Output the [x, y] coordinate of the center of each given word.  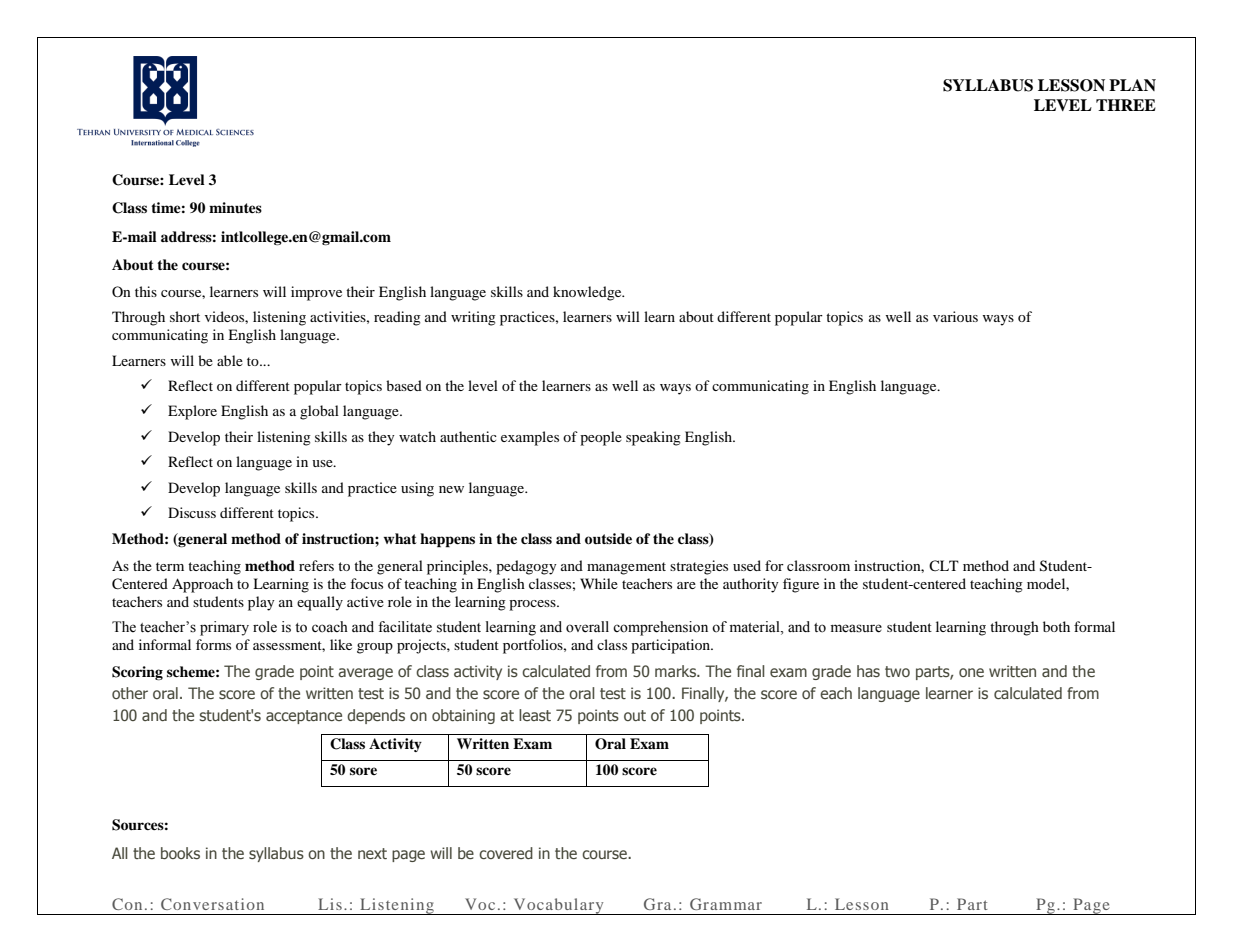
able [230, 360]
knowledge [588, 293]
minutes [235, 207]
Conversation [212, 904]
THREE [1126, 105]
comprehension [660, 628]
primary [224, 628]
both [1056, 626]
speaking [653, 438]
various [955, 316]
